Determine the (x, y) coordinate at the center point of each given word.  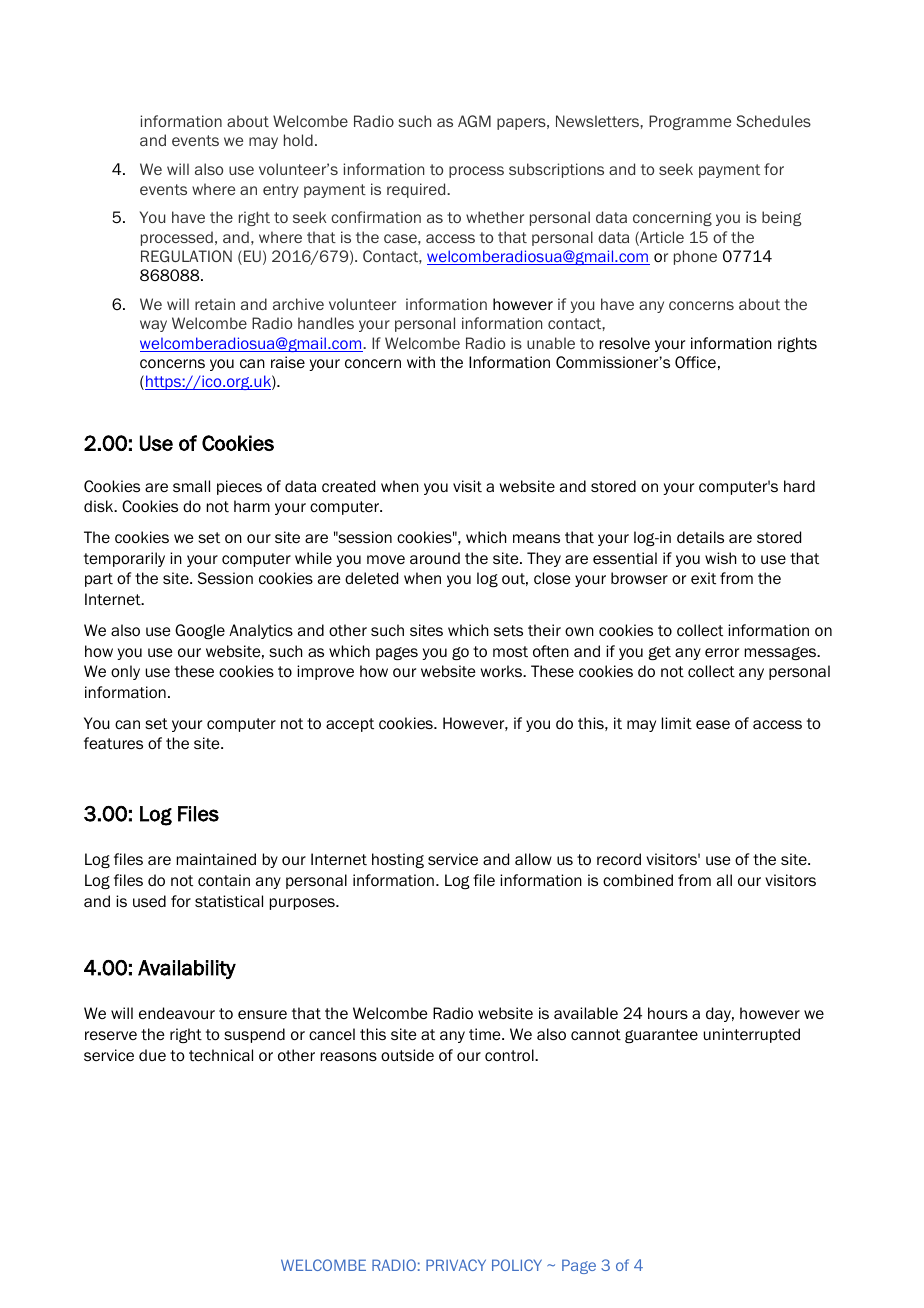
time (486, 1034)
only (125, 672)
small (191, 486)
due (152, 1055)
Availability (187, 969)
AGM (474, 121)
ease (713, 724)
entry (281, 191)
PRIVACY (456, 1265)
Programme (690, 122)
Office (695, 362)
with (421, 362)
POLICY (517, 1265)
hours (668, 1013)
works (503, 671)
